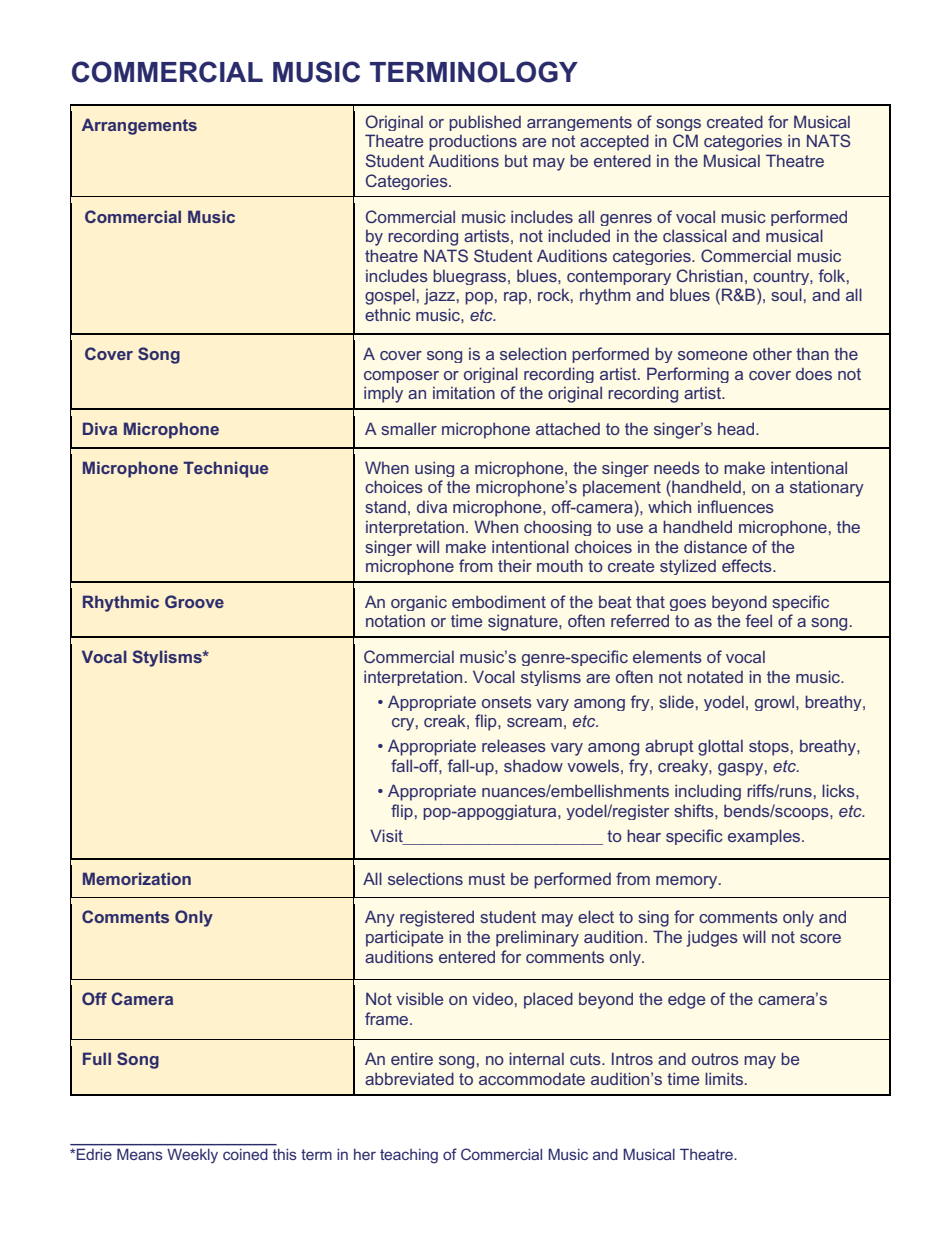 The height and width of the screenshot is (1233, 952). What do you see at coordinates (737, 428) in the screenshot?
I see `head` at bounding box center [737, 428].
